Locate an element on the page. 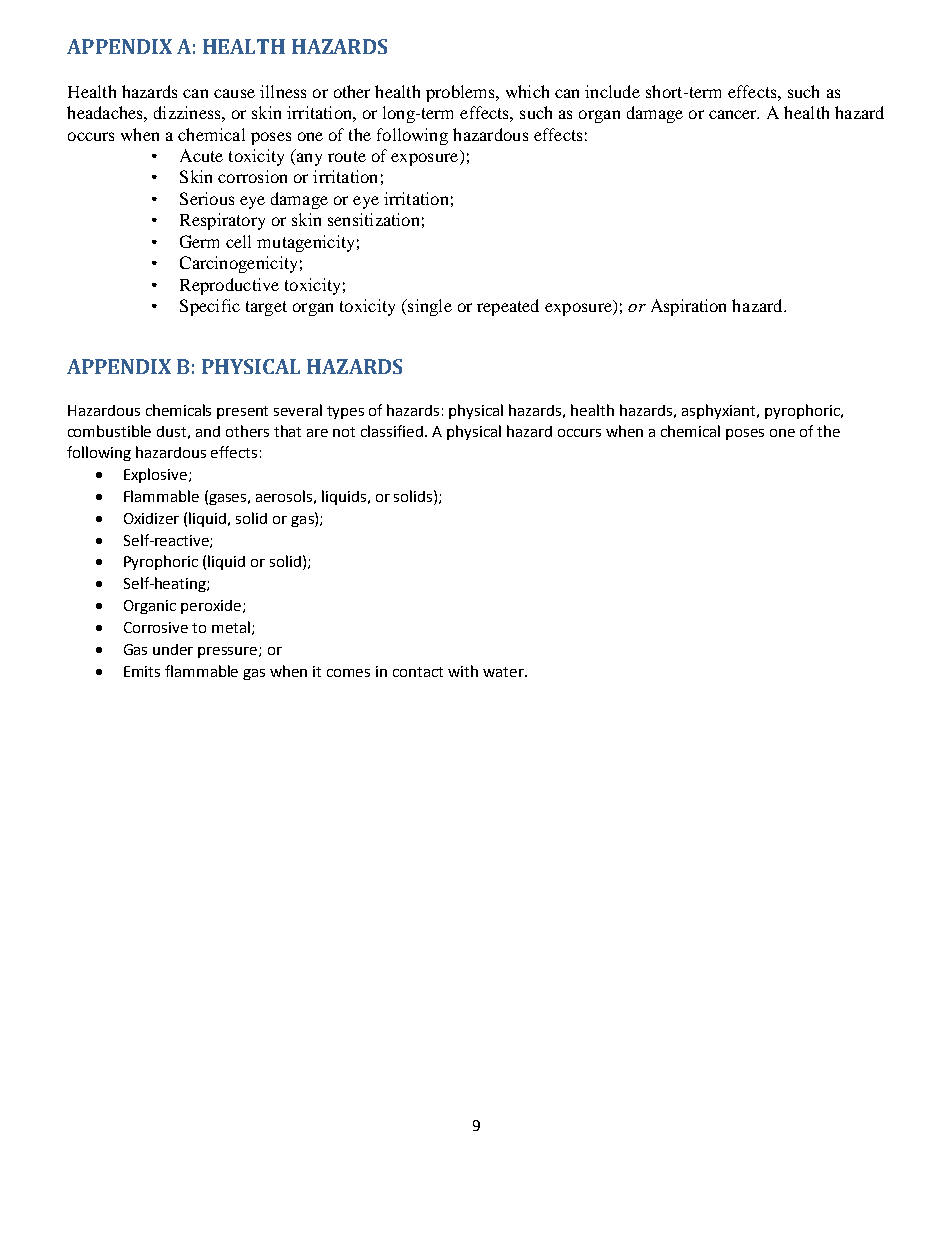  contact is located at coordinates (418, 672).
